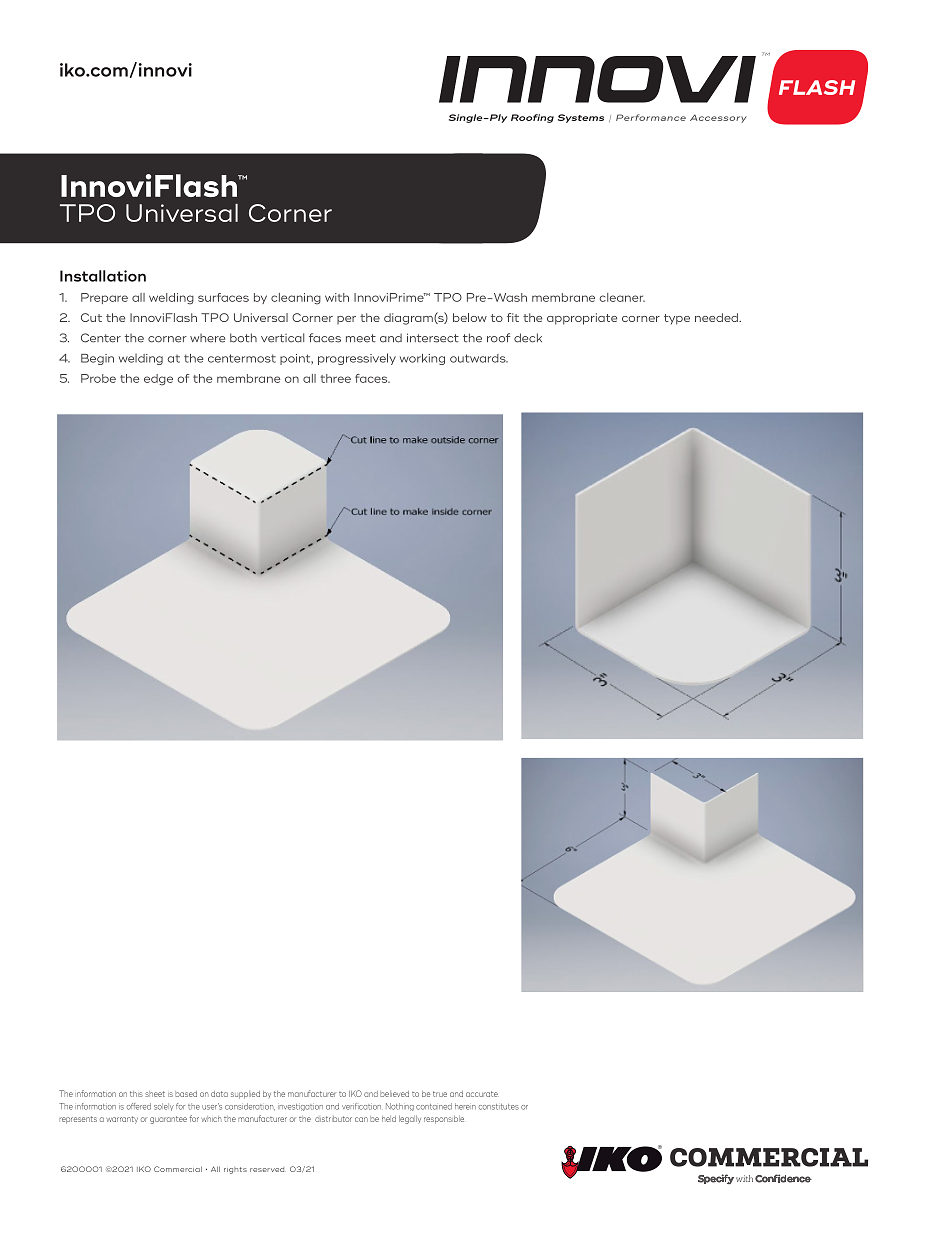  Describe the element at coordinates (104, 298) in the screenshot. I see `Prepare` at that location.
